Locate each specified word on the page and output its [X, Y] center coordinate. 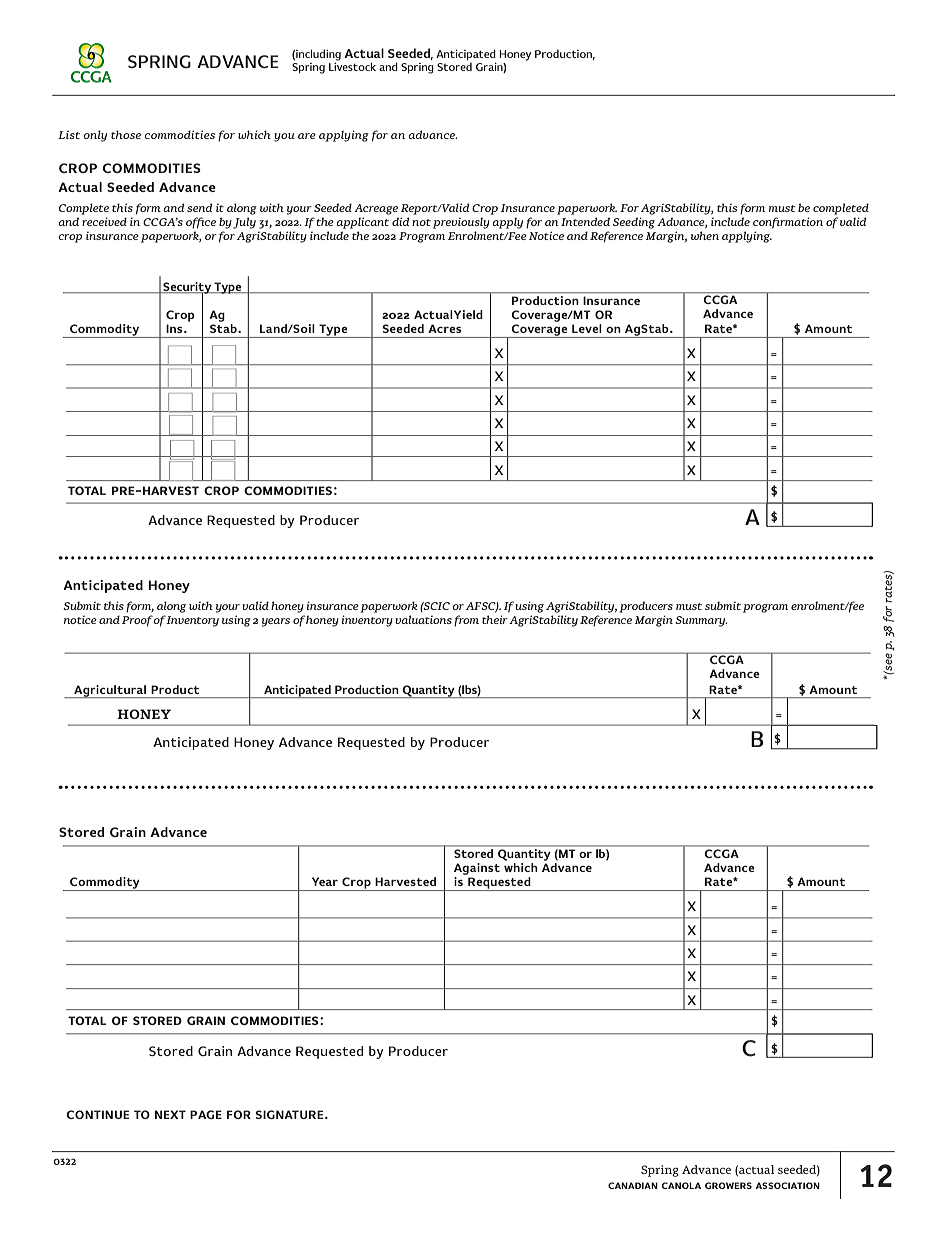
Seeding [634, 223]
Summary [701, 621]
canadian [633, 1185]
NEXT [170, 1114]
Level [587, 328]
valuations [423, 619]
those [126, 134]
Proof [138, 621]
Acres [444, 328]
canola [681, 1185]
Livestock [352, 65]
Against [477, 870]
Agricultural [110, 691]
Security [187, 289]
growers [728, 1185]
